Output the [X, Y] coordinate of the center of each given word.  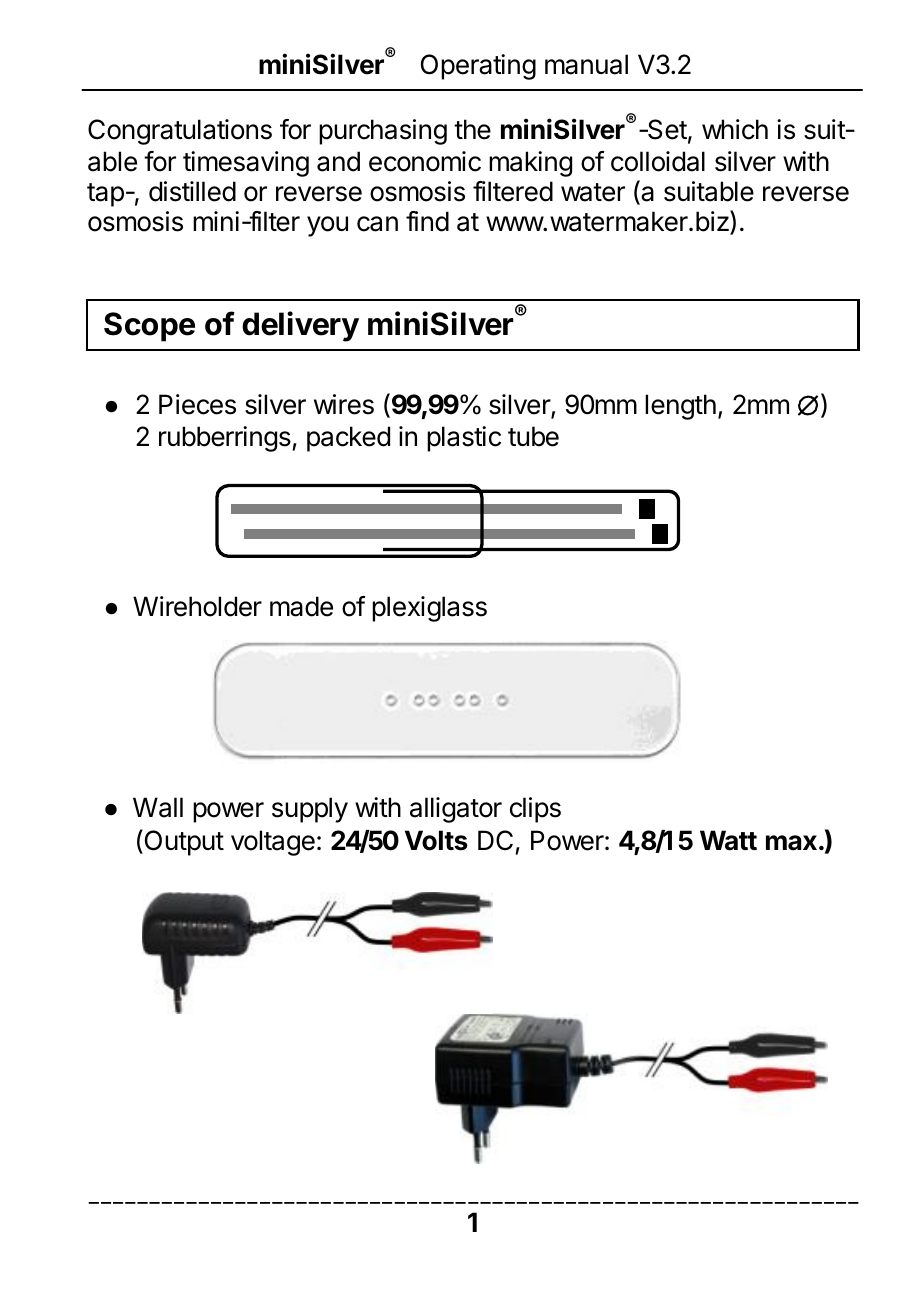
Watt [728, 840]
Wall [158, 807]
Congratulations [180, 132]
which [735, 129]
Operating [478, 67]
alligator [456, 810]
